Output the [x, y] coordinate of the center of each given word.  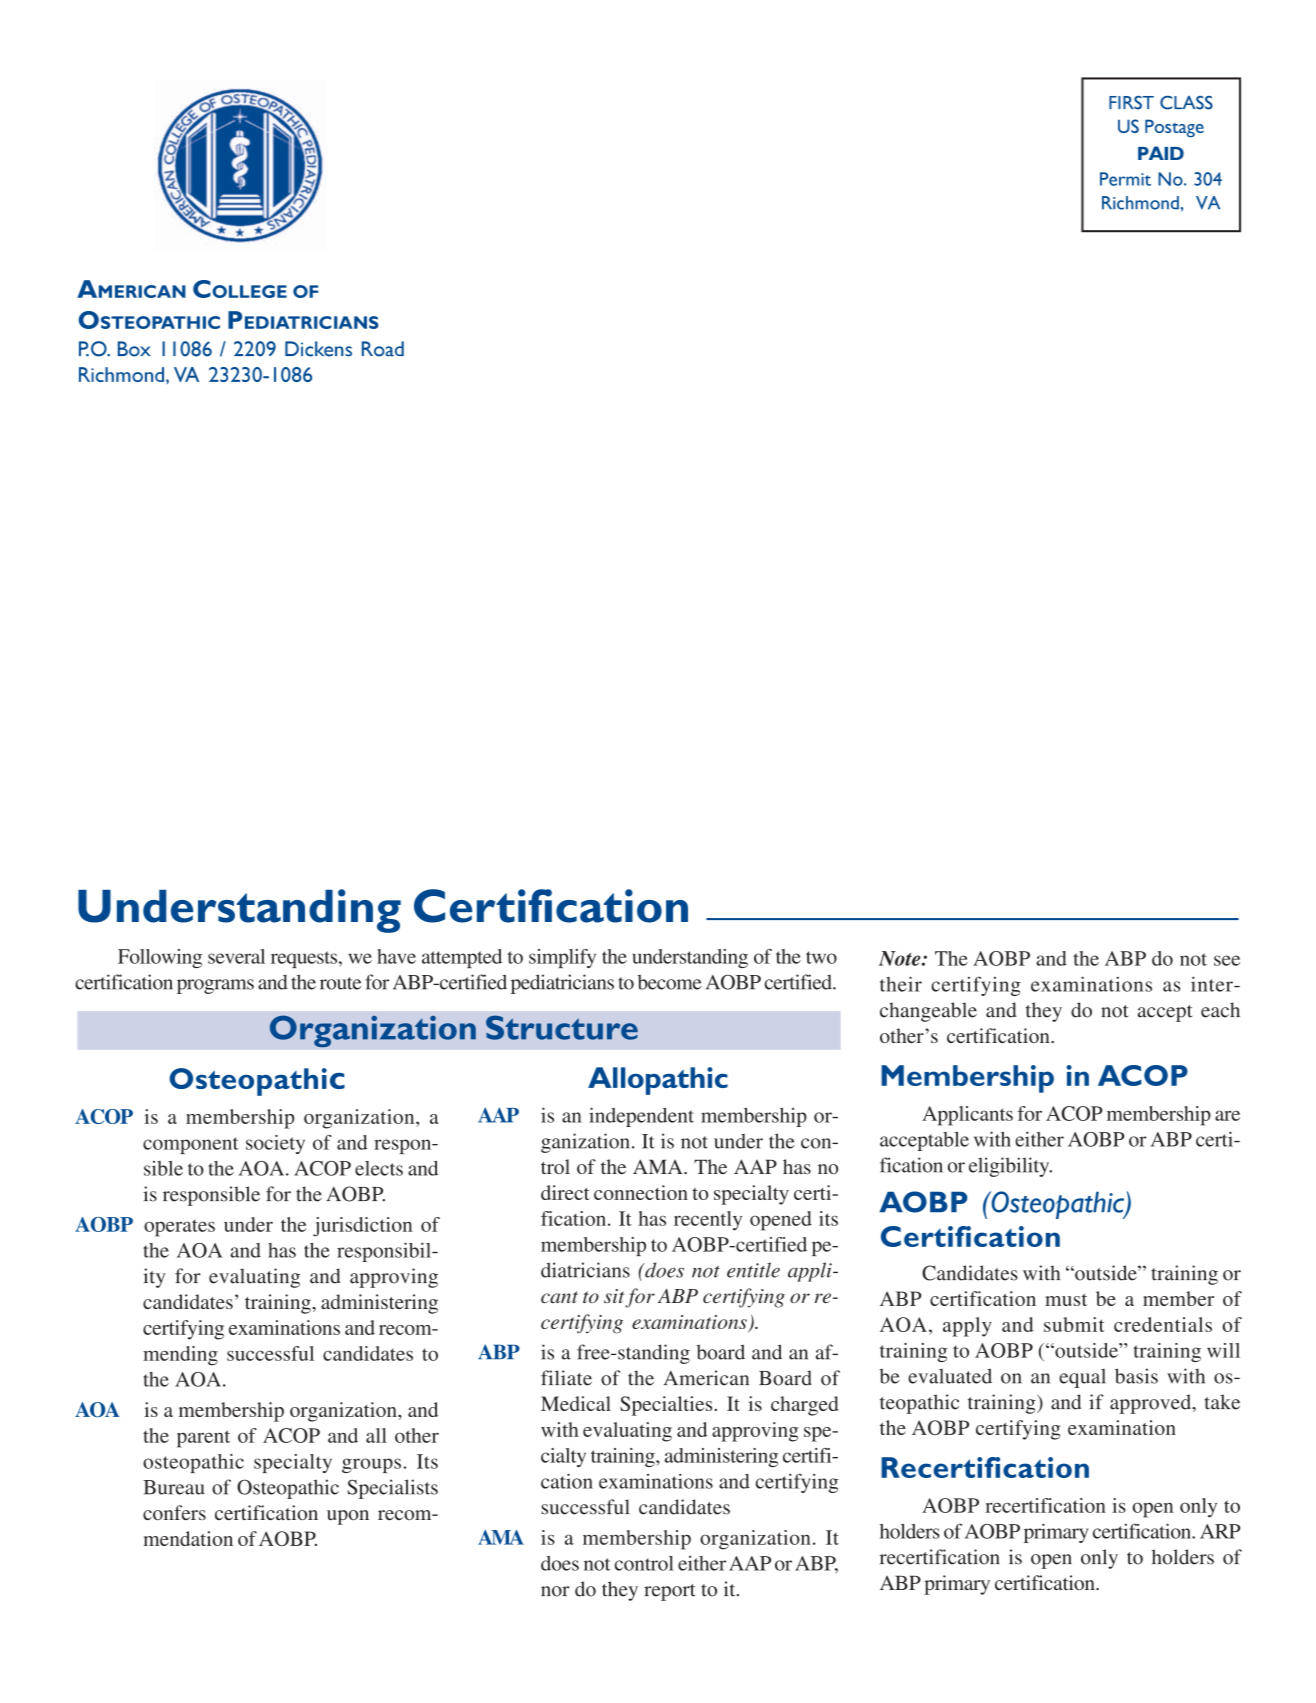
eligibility [1010, 1167]
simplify [562, 958]
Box [134, 349]
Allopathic [658, 1081]
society [275, 1144]
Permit [1125, 179]
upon [348, 1517]
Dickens [318, 349]
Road [383, 349]
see [1227, 960]
